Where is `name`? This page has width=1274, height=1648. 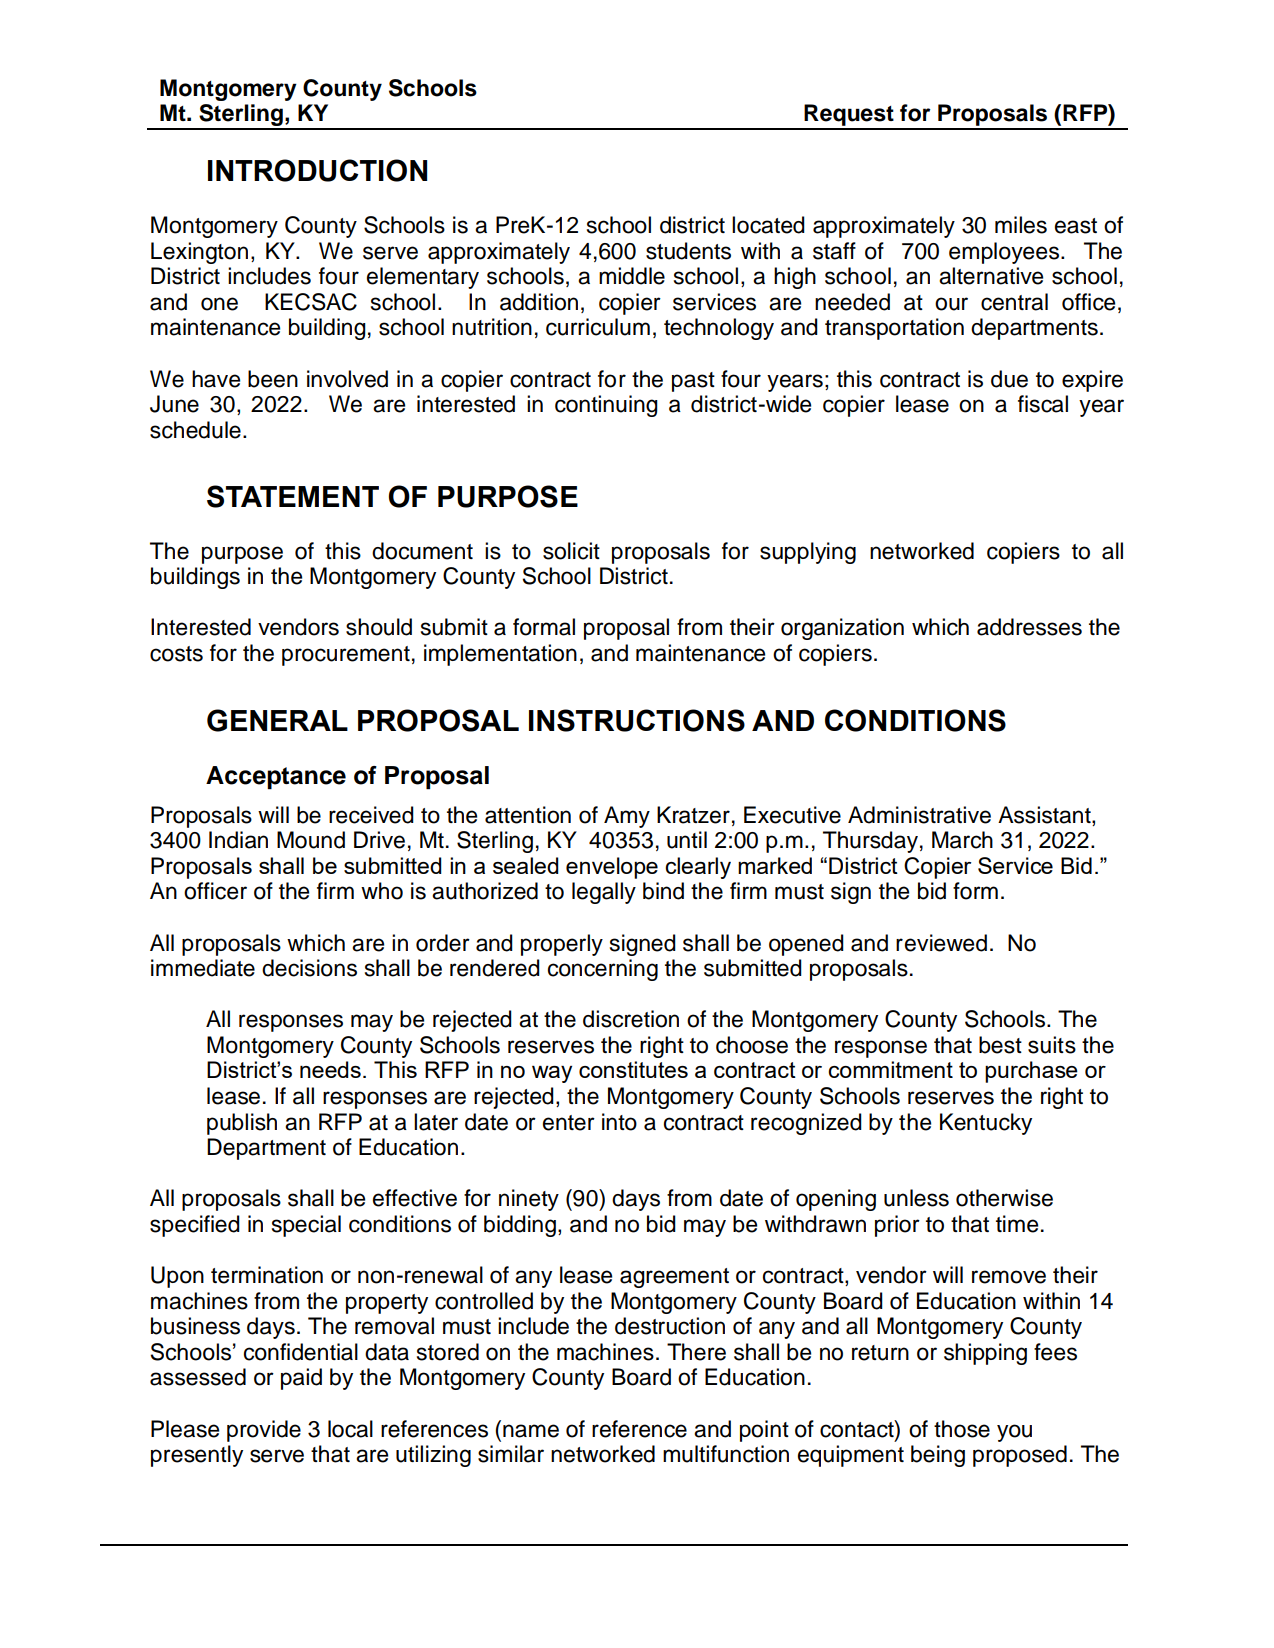
name is located at coordinates (531, 1431).
